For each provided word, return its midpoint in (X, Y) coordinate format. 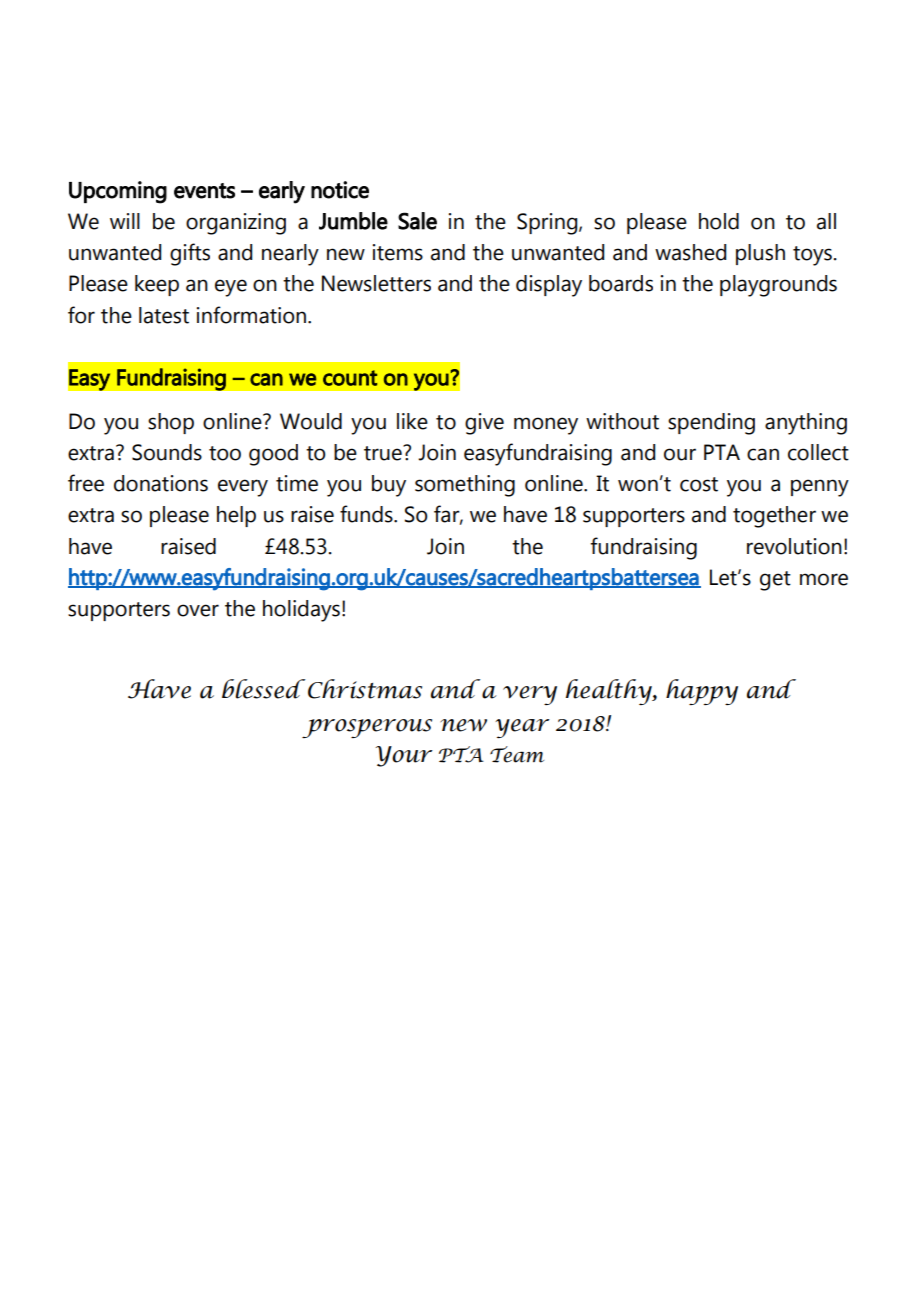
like (412, 421)
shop (171, 423)
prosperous (367, 728)
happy (702, 692)
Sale (417, 221)
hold (719, 221)
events (204, 191)
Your (404, 756)
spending (711, 424)
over (198, 610)
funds (367, 514)
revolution (794, 546)
